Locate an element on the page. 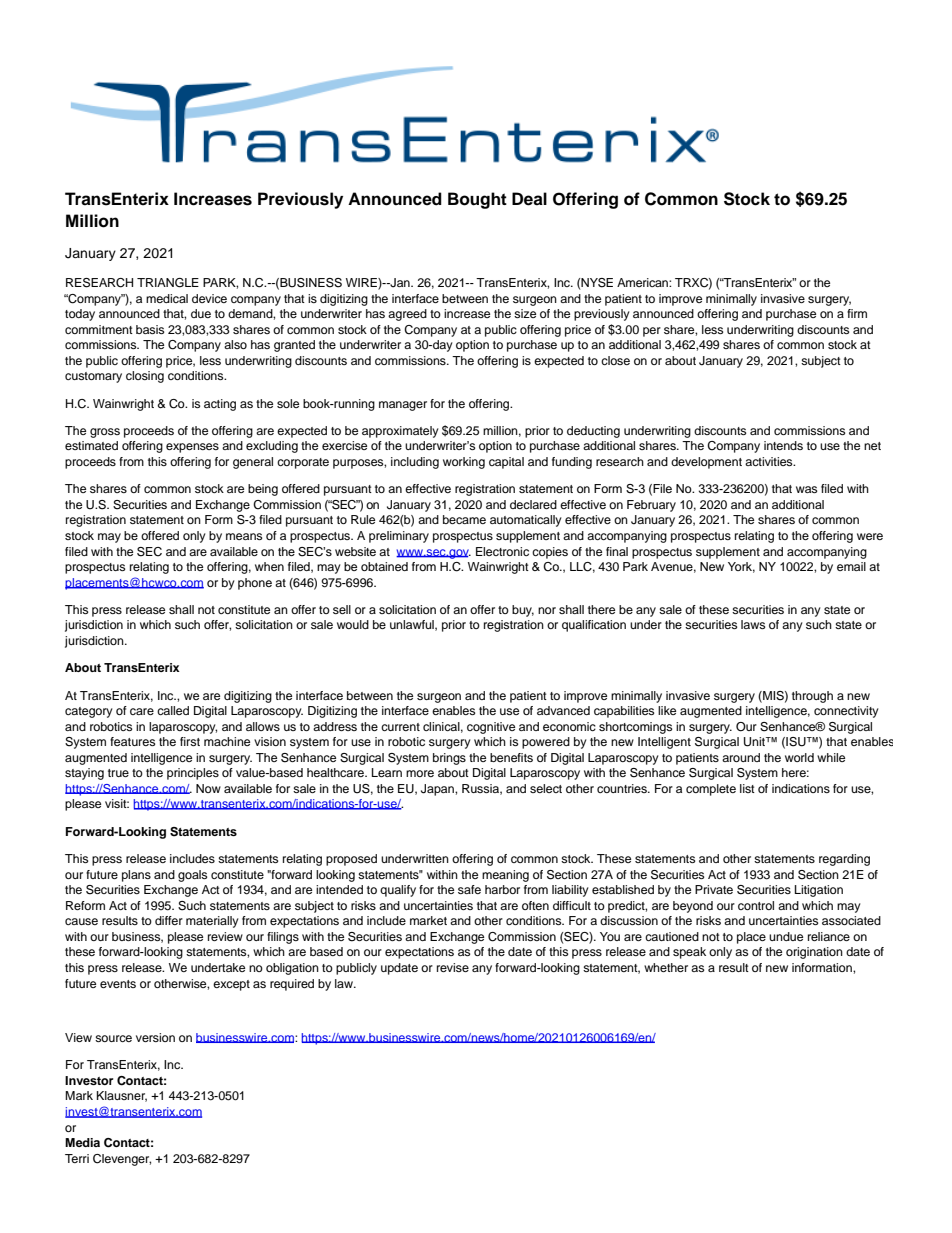 This image has height=1233, width=952. means is located at coordinates (244, 536).
